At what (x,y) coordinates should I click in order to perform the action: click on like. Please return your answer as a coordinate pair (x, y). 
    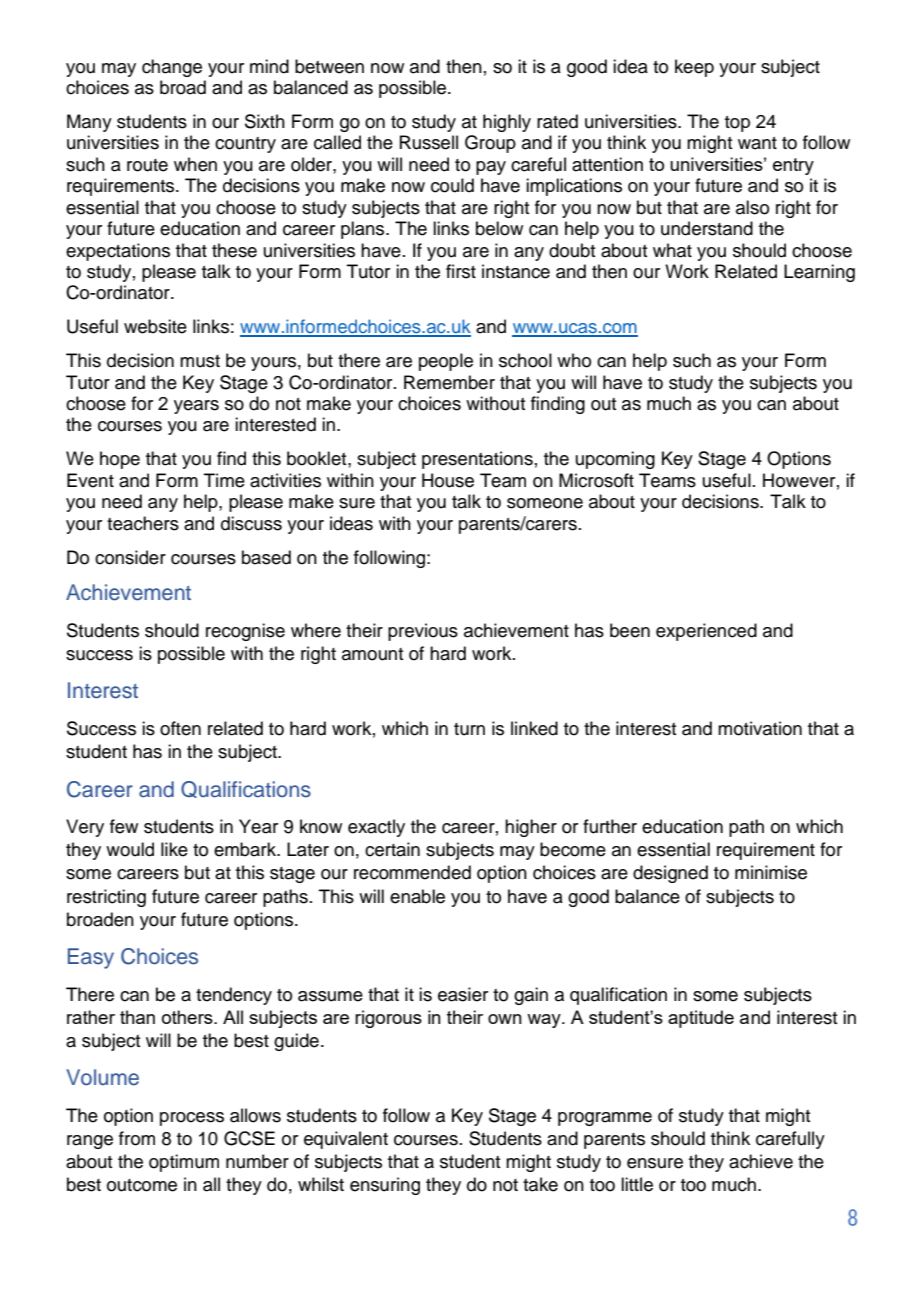
    Looking at the image, I should click on (174, 849).
